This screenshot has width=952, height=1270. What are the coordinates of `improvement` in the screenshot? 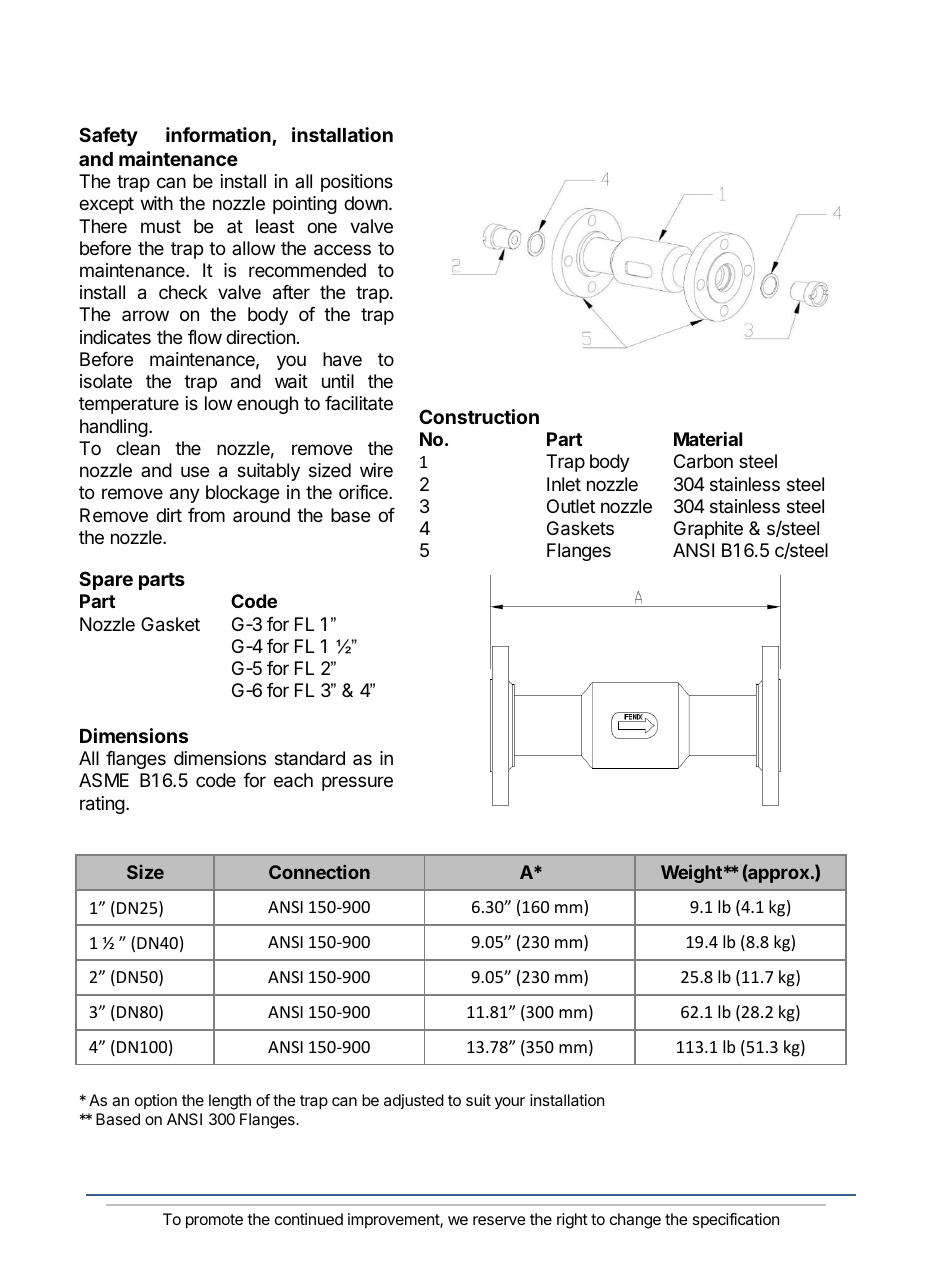 It's located at (394, 1220).
